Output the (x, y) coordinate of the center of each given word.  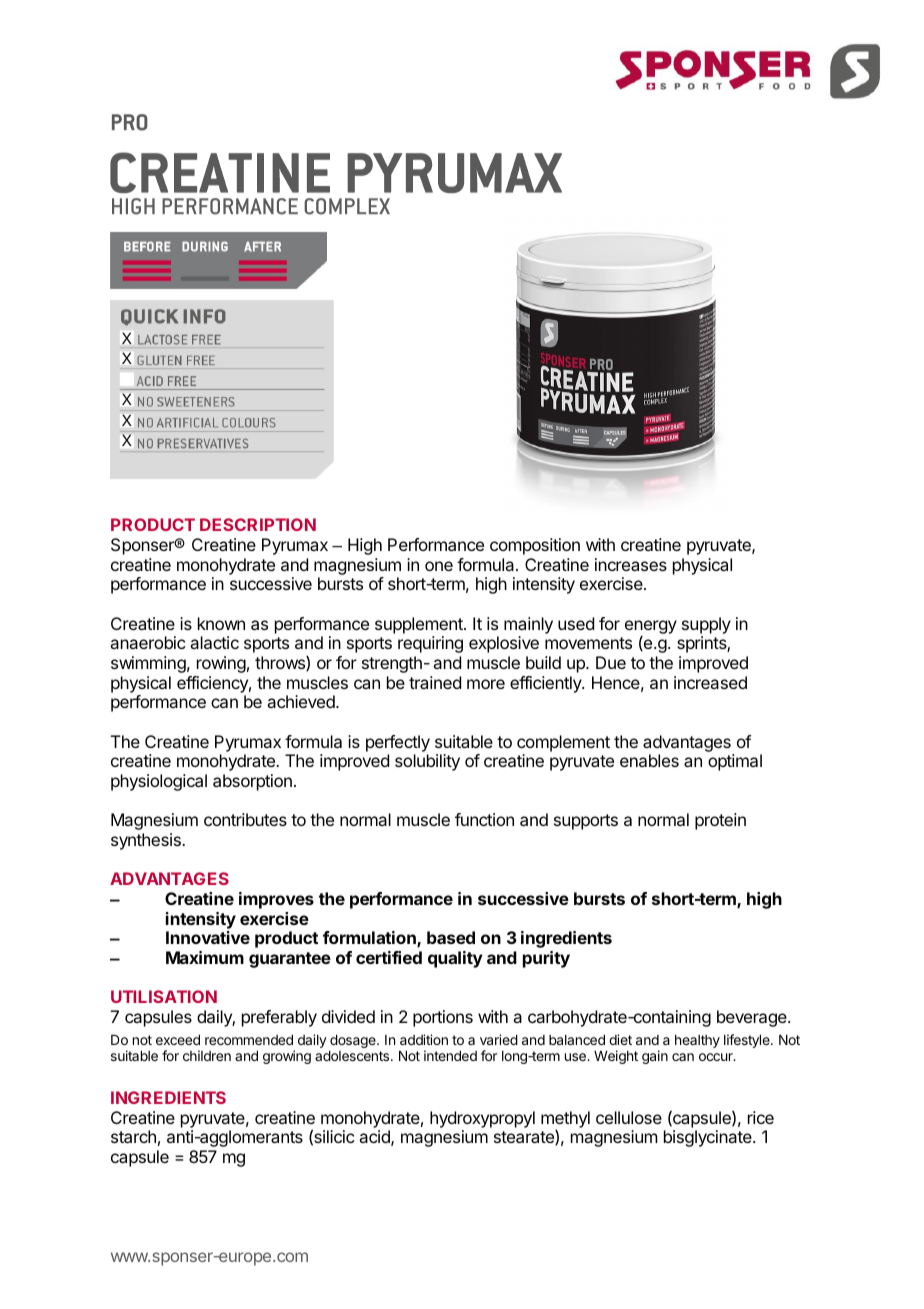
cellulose (629, 1117)
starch (133, 1136)
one (439, 566)
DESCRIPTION (258, 524)
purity (546, 959)
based (451, 937)
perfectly (398, 743)
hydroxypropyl (482, 1119)
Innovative (208, 937)
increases (631, 564)
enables (649, 760)
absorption (252, 782)
